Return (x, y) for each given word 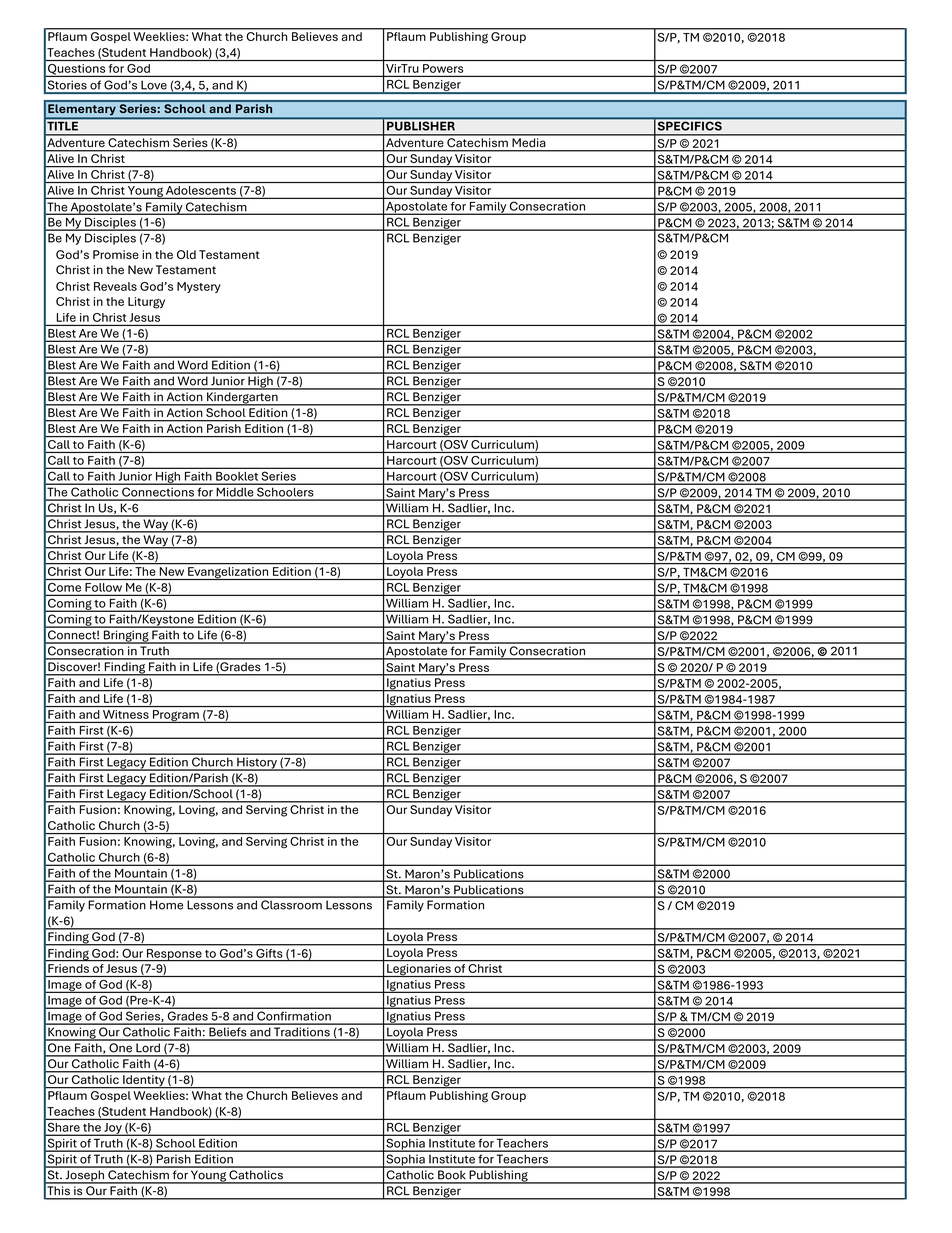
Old (186, 254)
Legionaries (419, 970)
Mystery (199, 287)
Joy (113, 1129)
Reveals (115, 286)
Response (174, 955)
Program (176, 716)
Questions (76, 70)
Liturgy (146, 303)
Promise (116, 254)
